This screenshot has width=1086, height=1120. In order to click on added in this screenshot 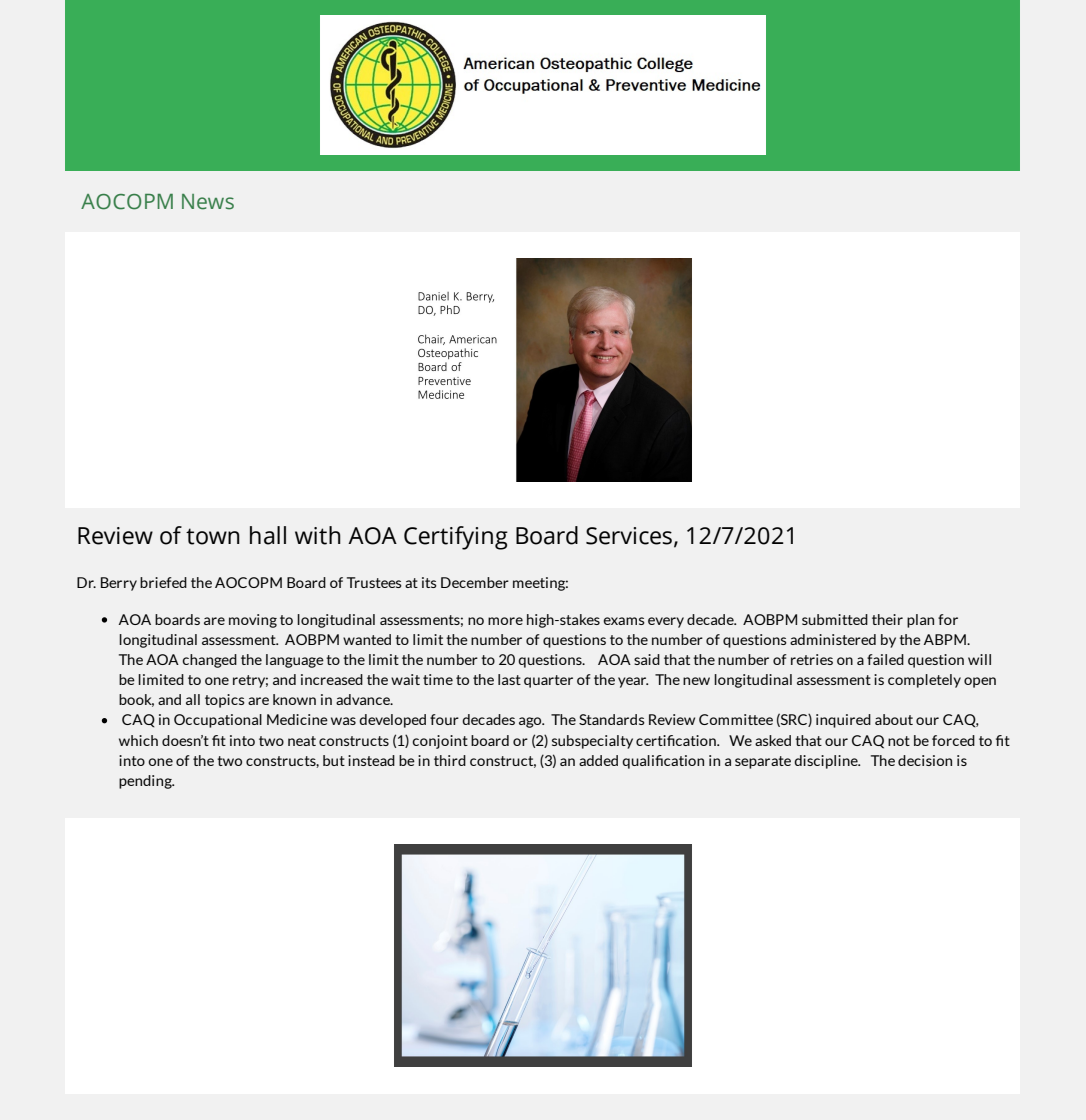, I will do `click(598, 760)`.
